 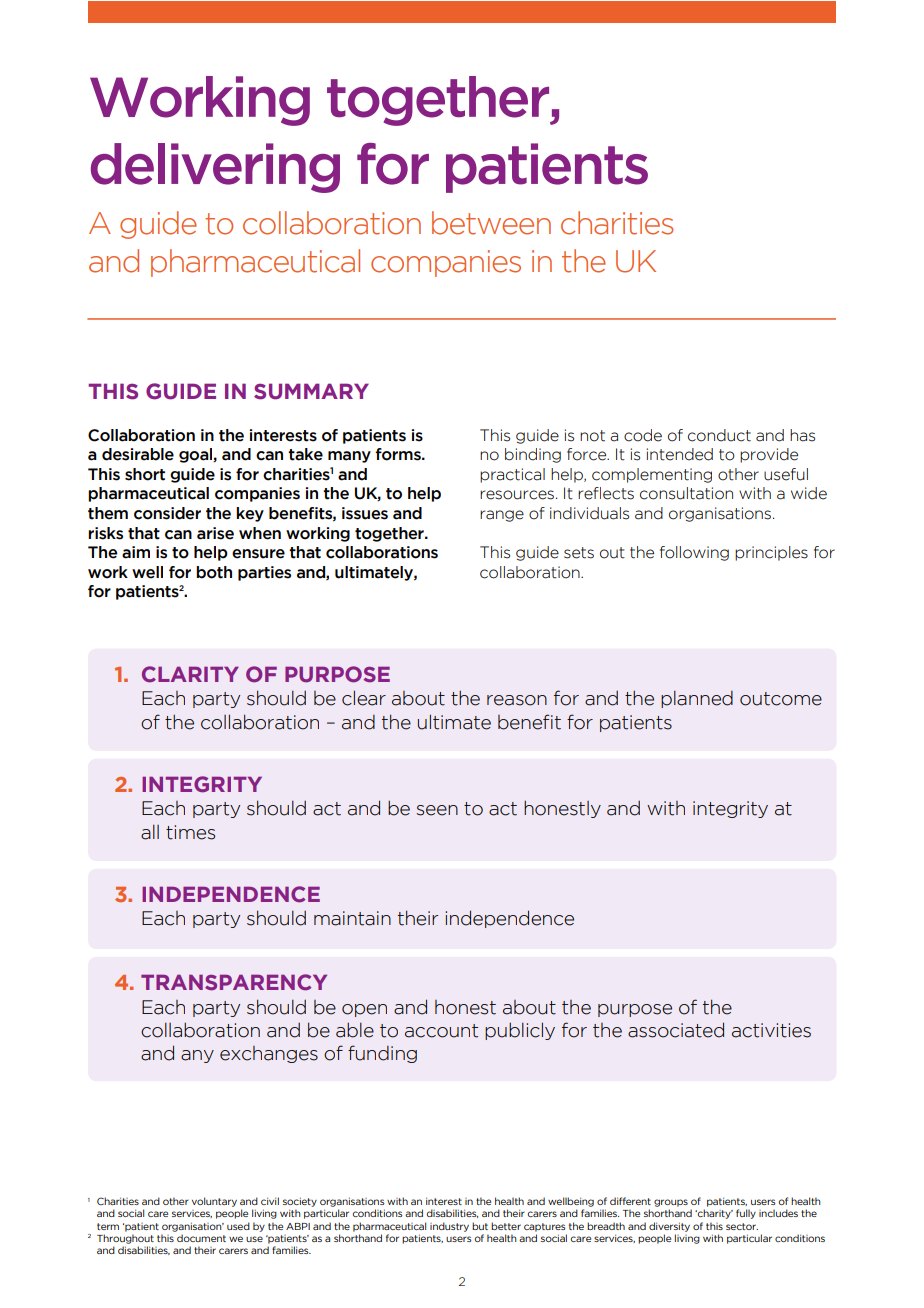 I want to click on times, so click(x=190, y=832).
